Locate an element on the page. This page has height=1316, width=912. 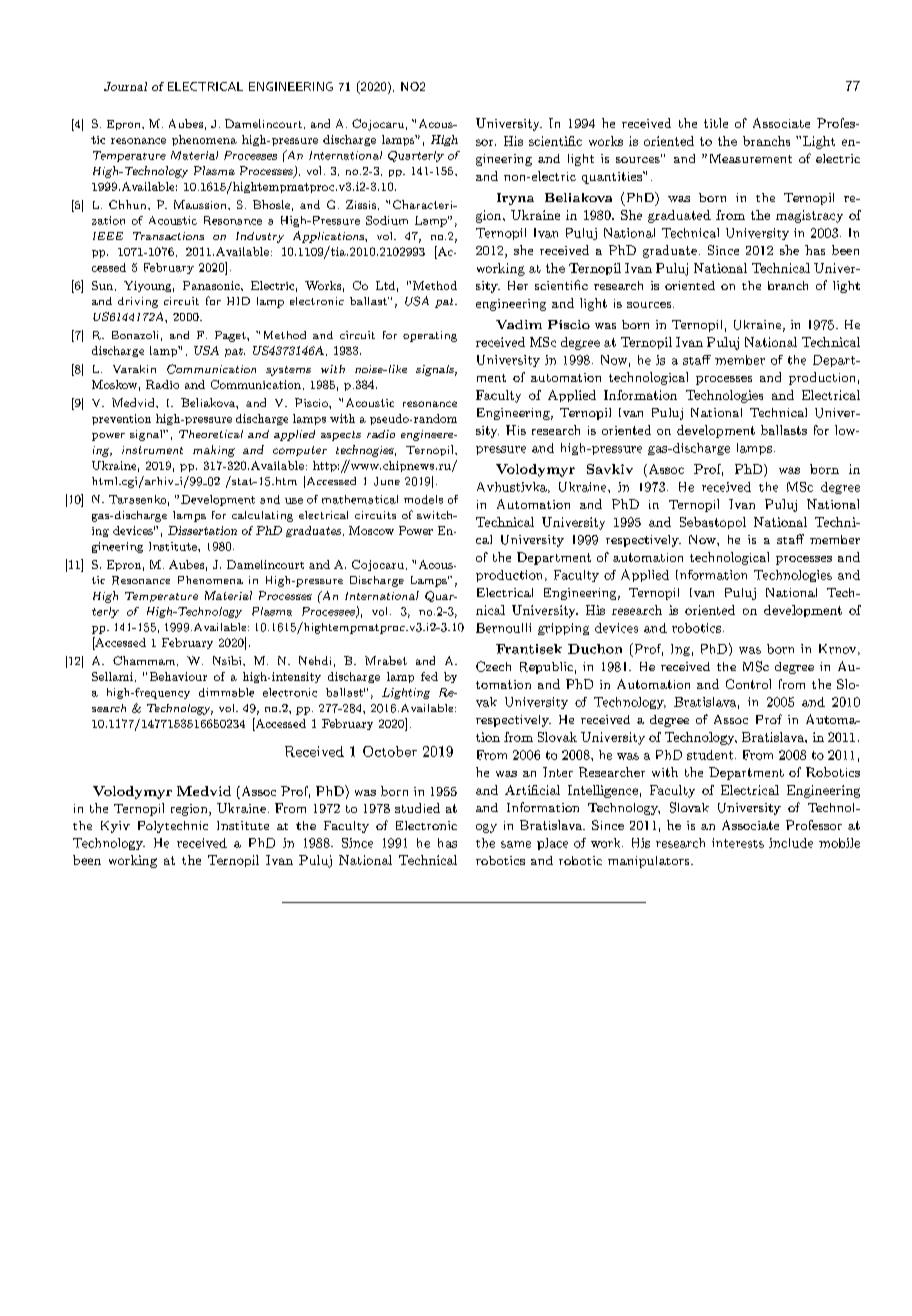
title is located at coordinates (716, 123).
